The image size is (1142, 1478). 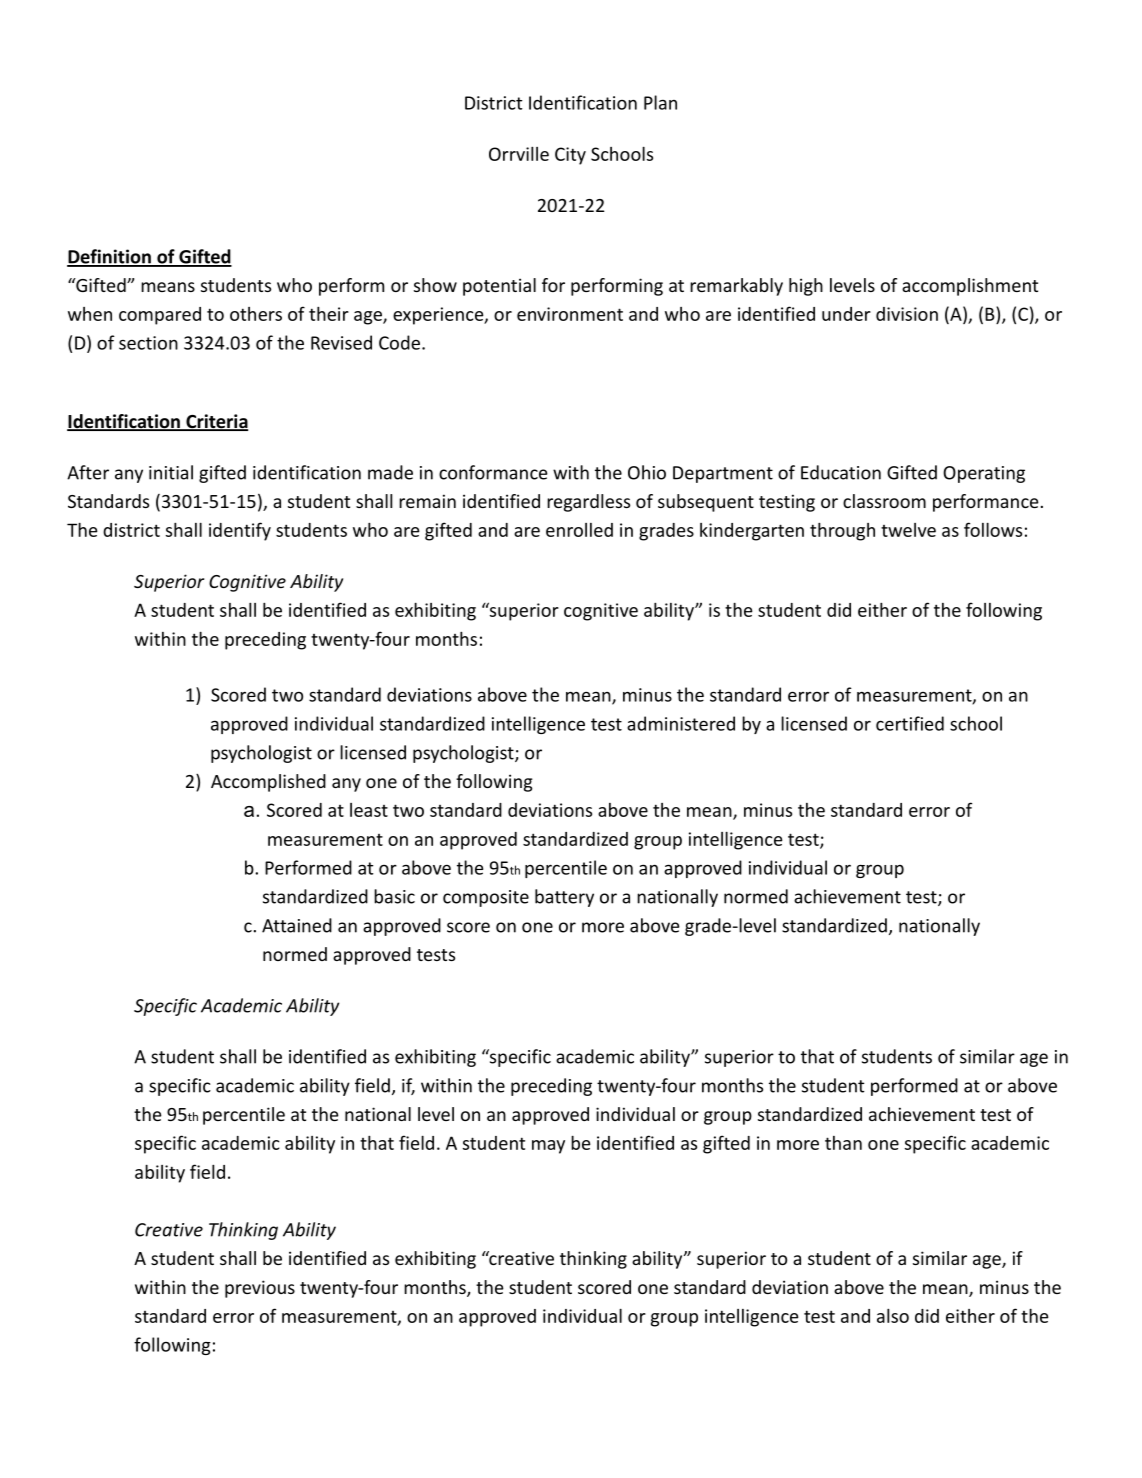 What do you see at coordinates (910, 723) in the page?
I see `certified` at bounding box center [910, 723].
